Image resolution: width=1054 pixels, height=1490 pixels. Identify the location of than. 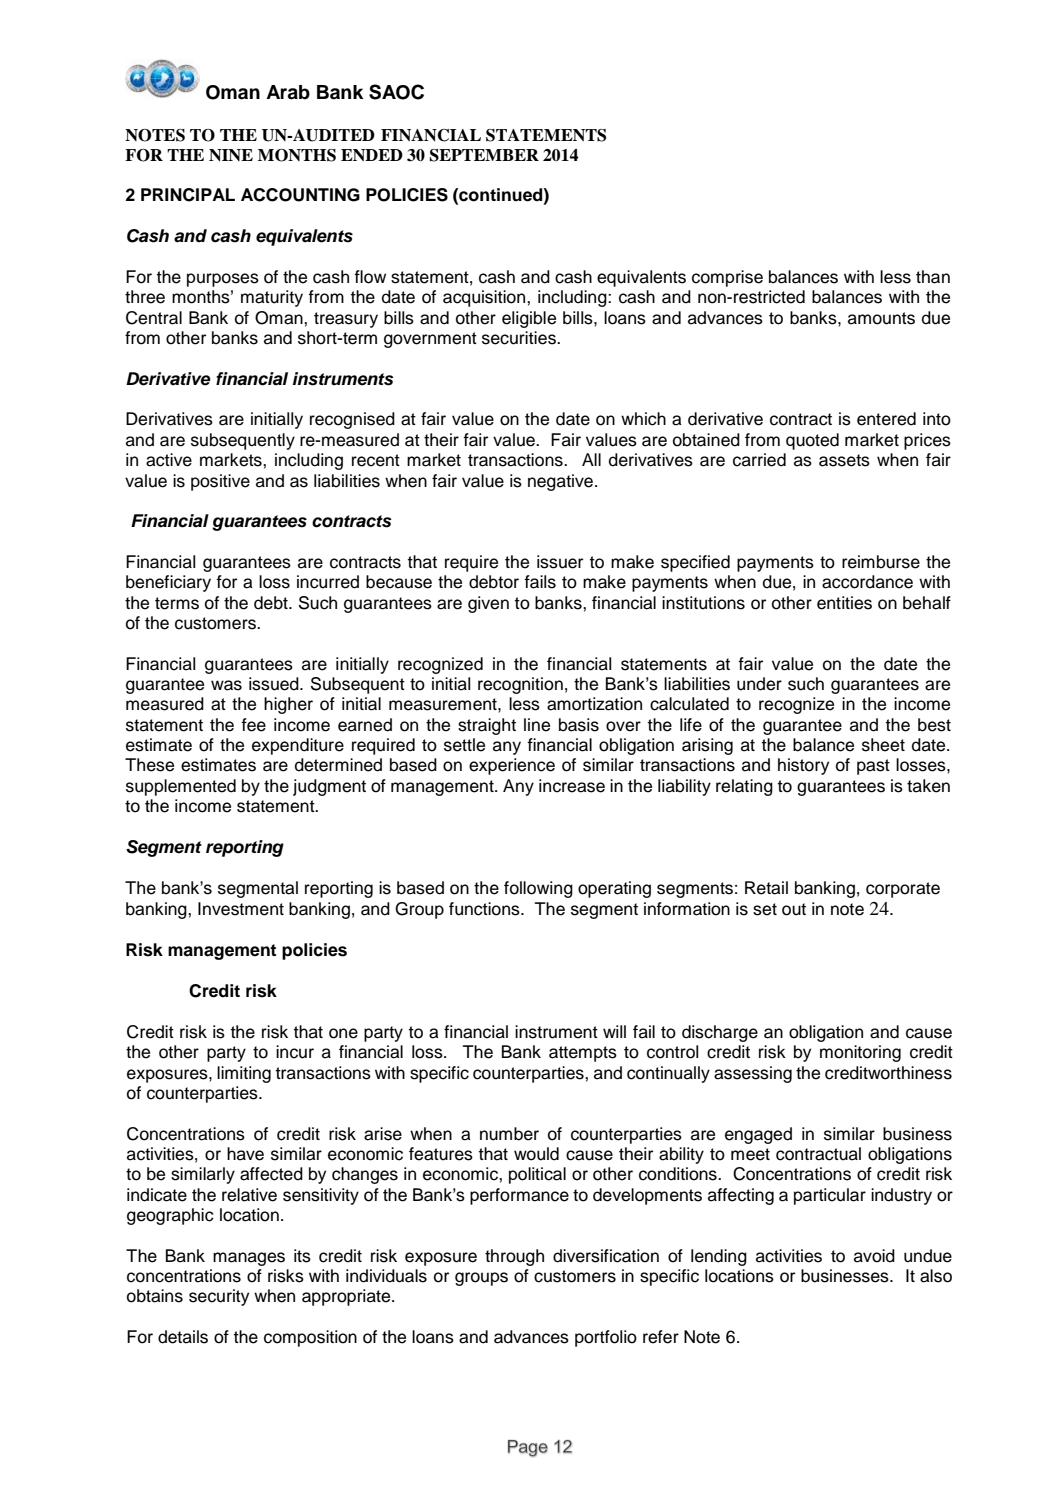
(933, 277).
